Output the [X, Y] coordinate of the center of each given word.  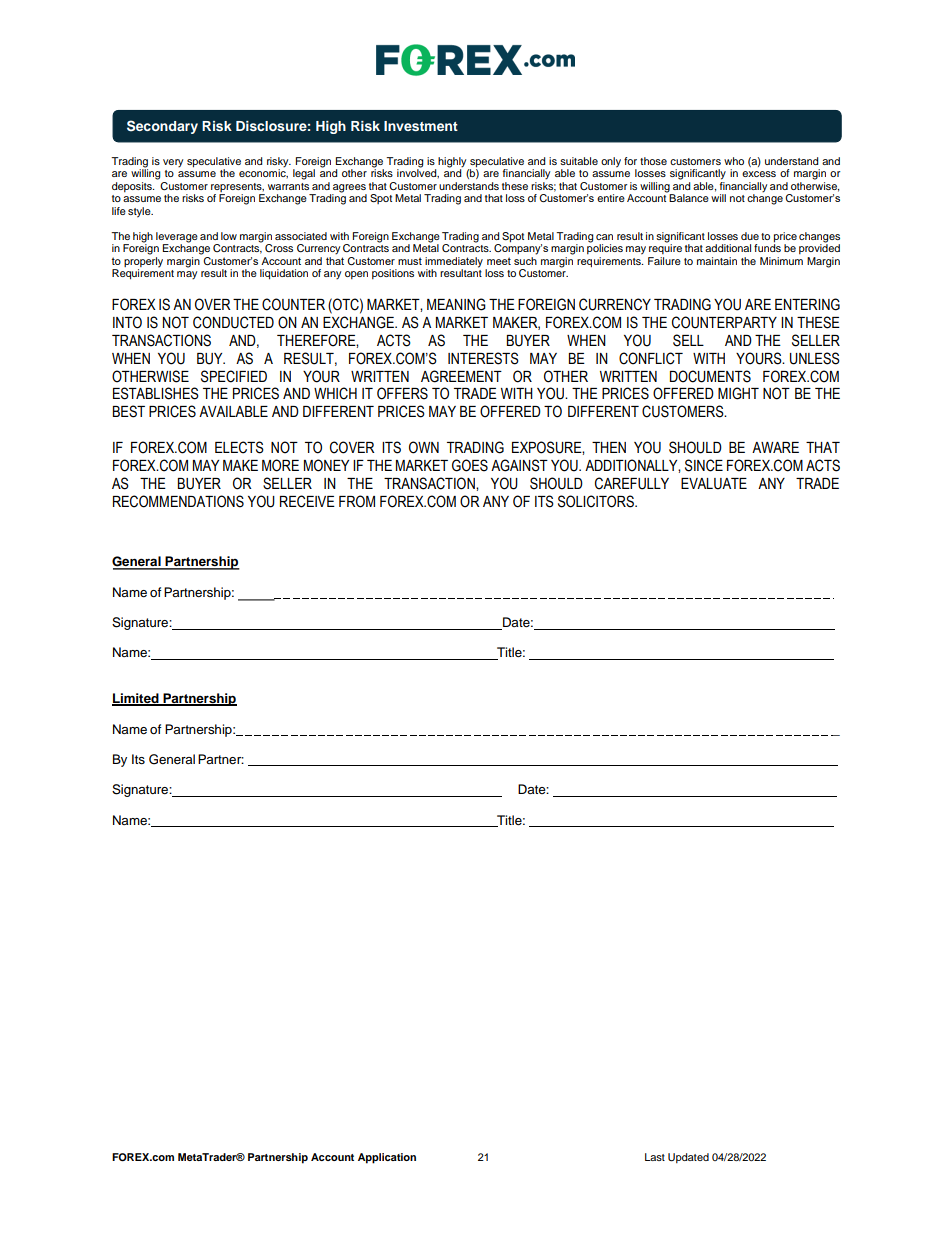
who [734, 161]
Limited [136, 699]
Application [387, 1158]
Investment [421, 126]
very [173, 163]
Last [655, 1157]
